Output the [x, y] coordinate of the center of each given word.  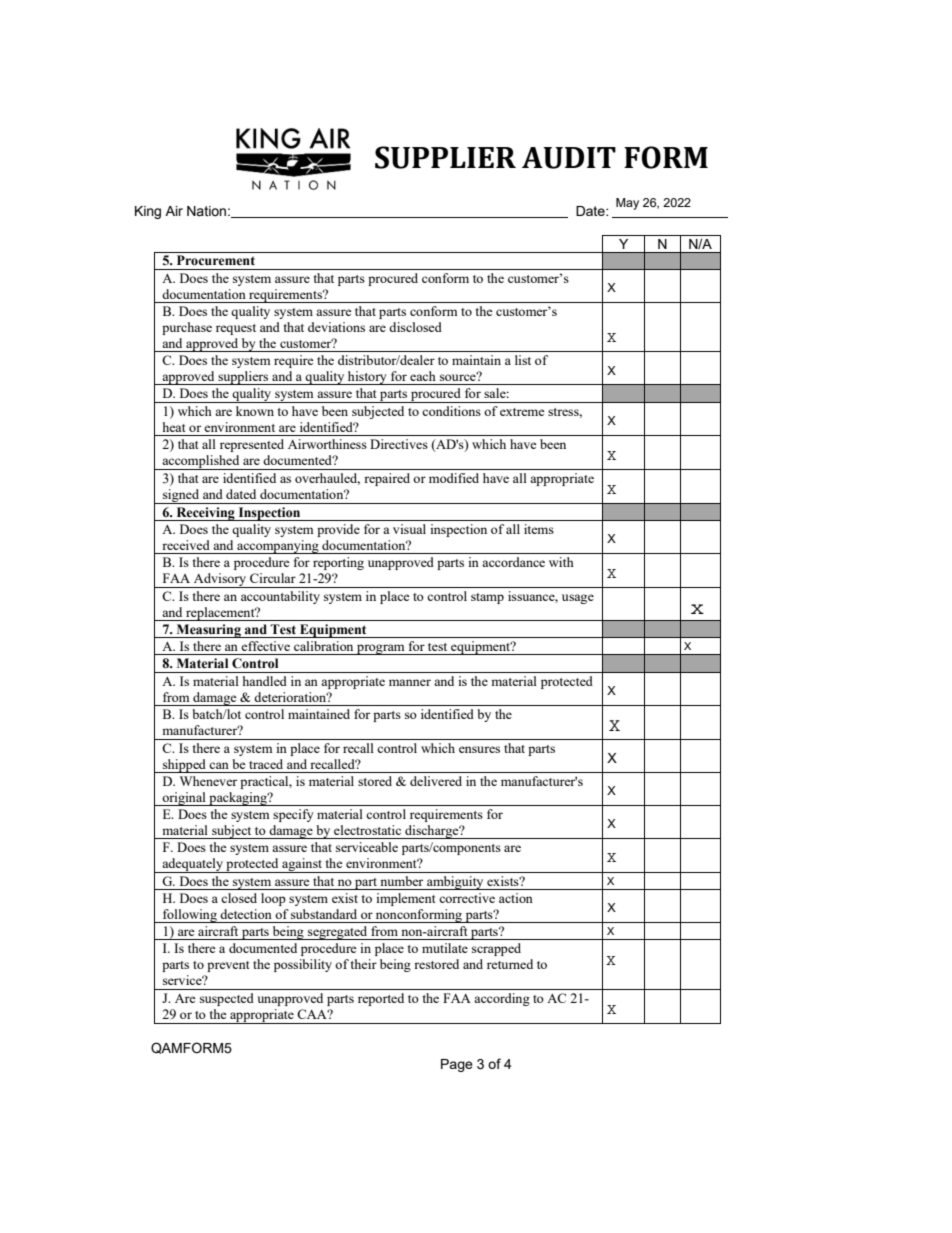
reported [381, 999]
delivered [436, 781]
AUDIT [569, 158]
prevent [228, 966]
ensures [479, 749]
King [148, 212]
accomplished [201, 462]
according [502, 999]
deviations [336, 327]
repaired [387, 479]
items [539, 529]
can [219, 765]
